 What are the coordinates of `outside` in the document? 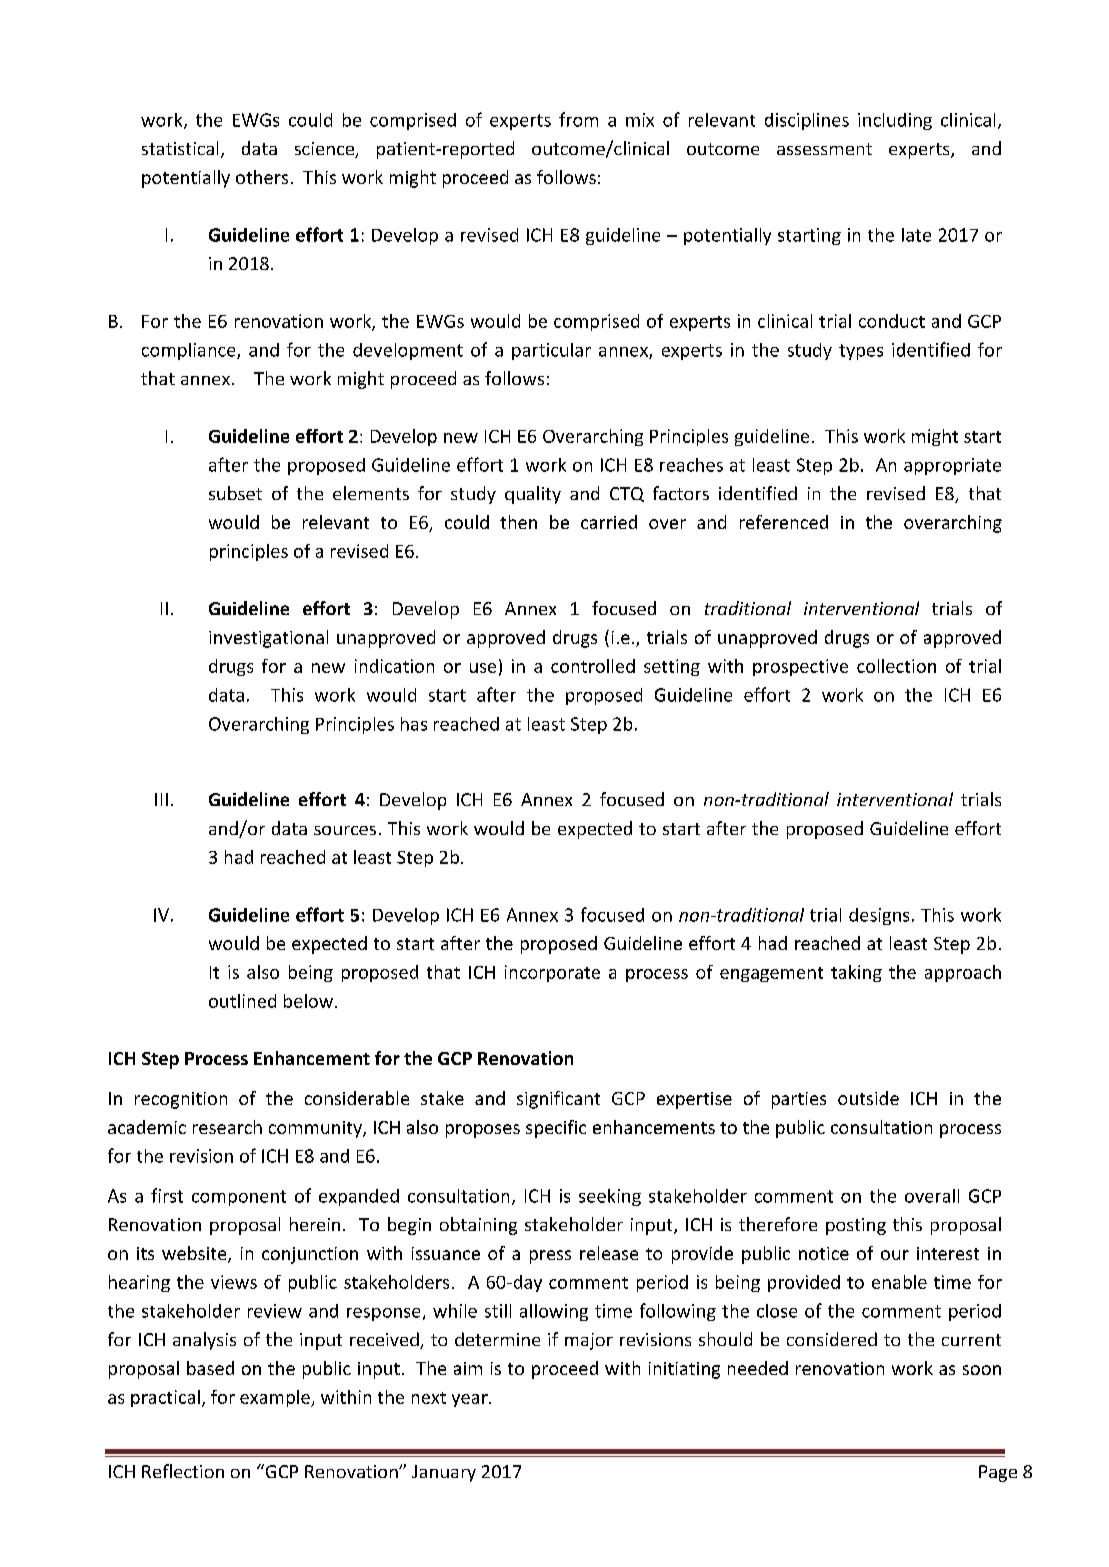 It's located at (868, 1098).
